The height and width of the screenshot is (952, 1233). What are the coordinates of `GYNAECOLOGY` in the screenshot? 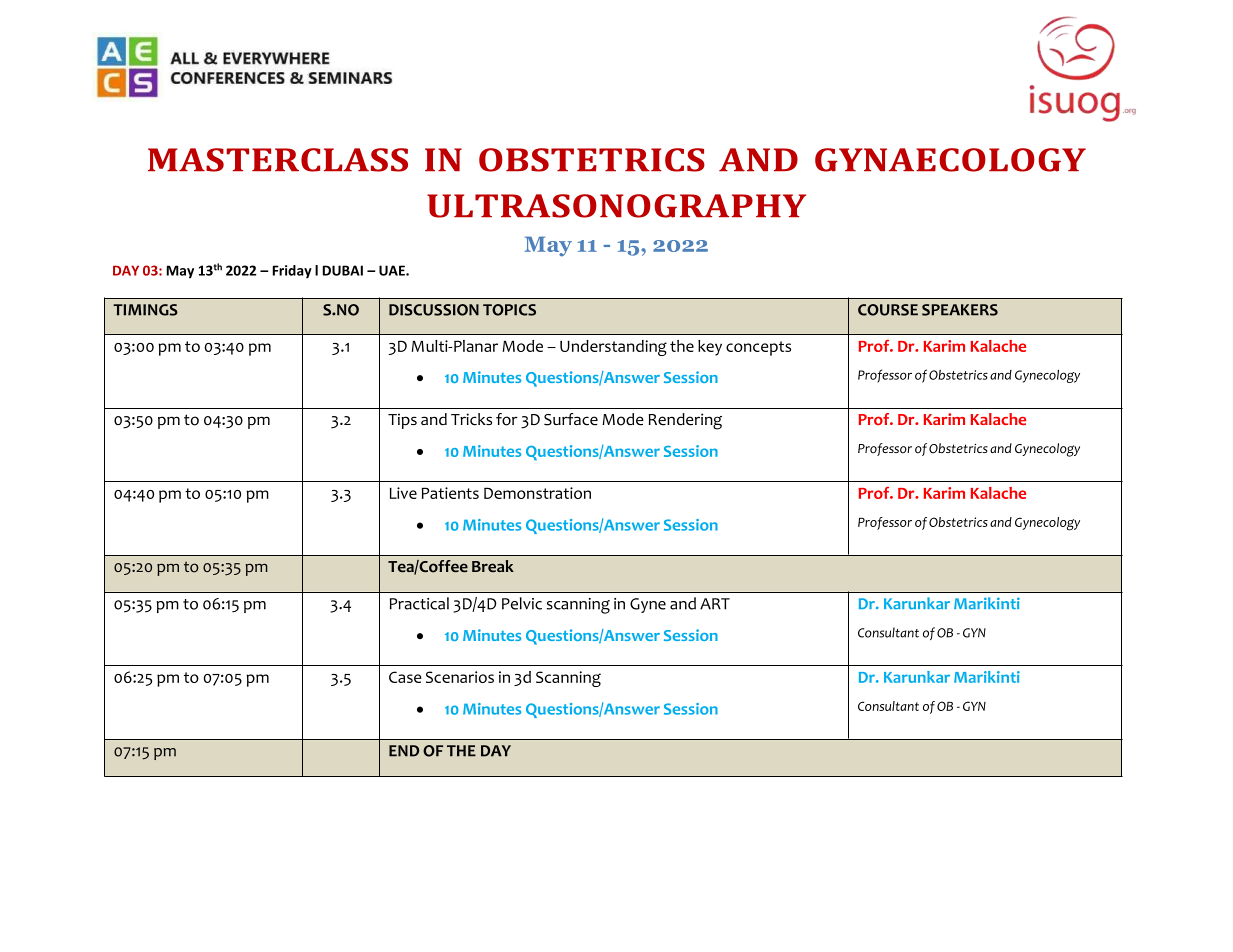 It's located at (950, 160).
